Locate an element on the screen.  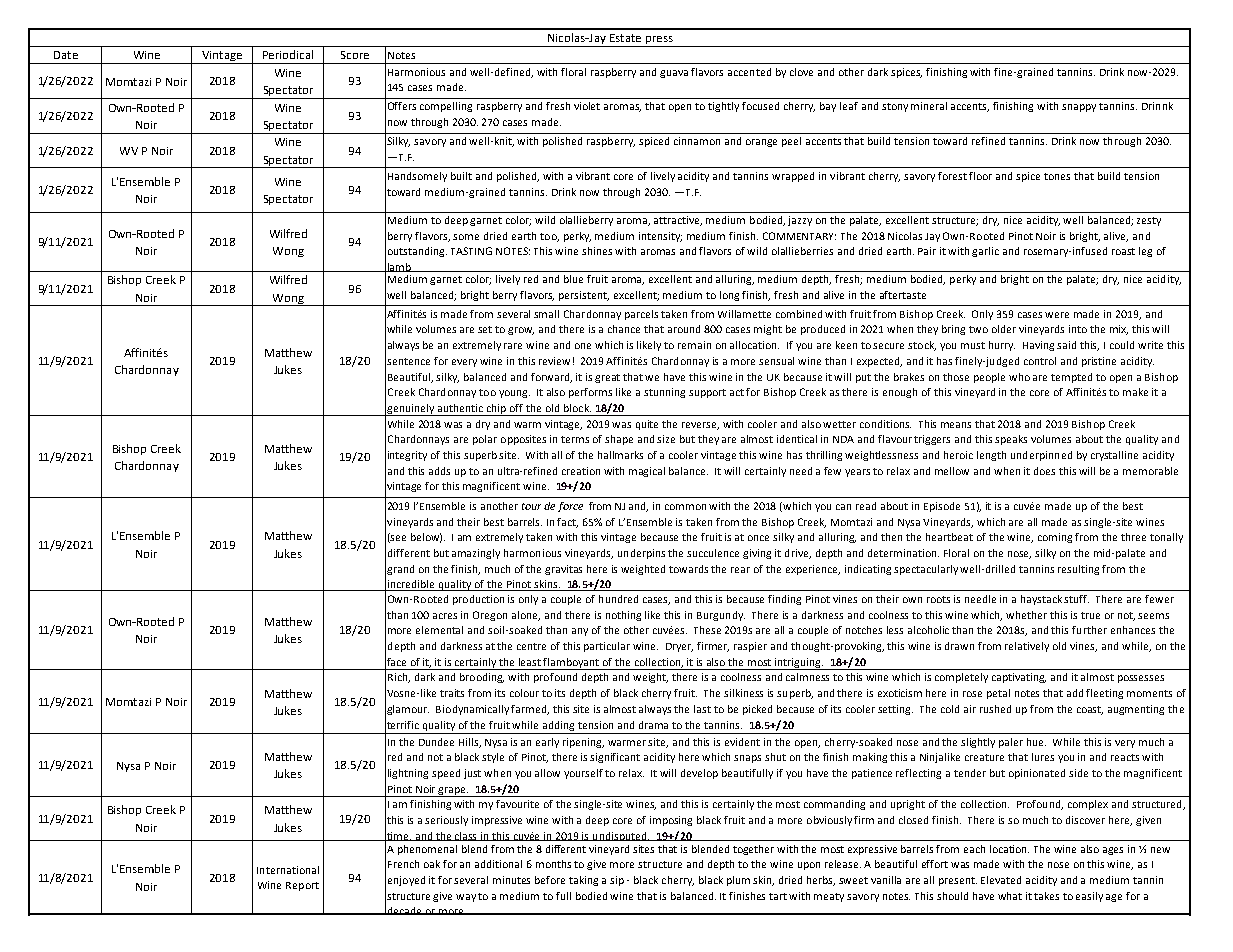
sip is located at coordinates (617, 881).
